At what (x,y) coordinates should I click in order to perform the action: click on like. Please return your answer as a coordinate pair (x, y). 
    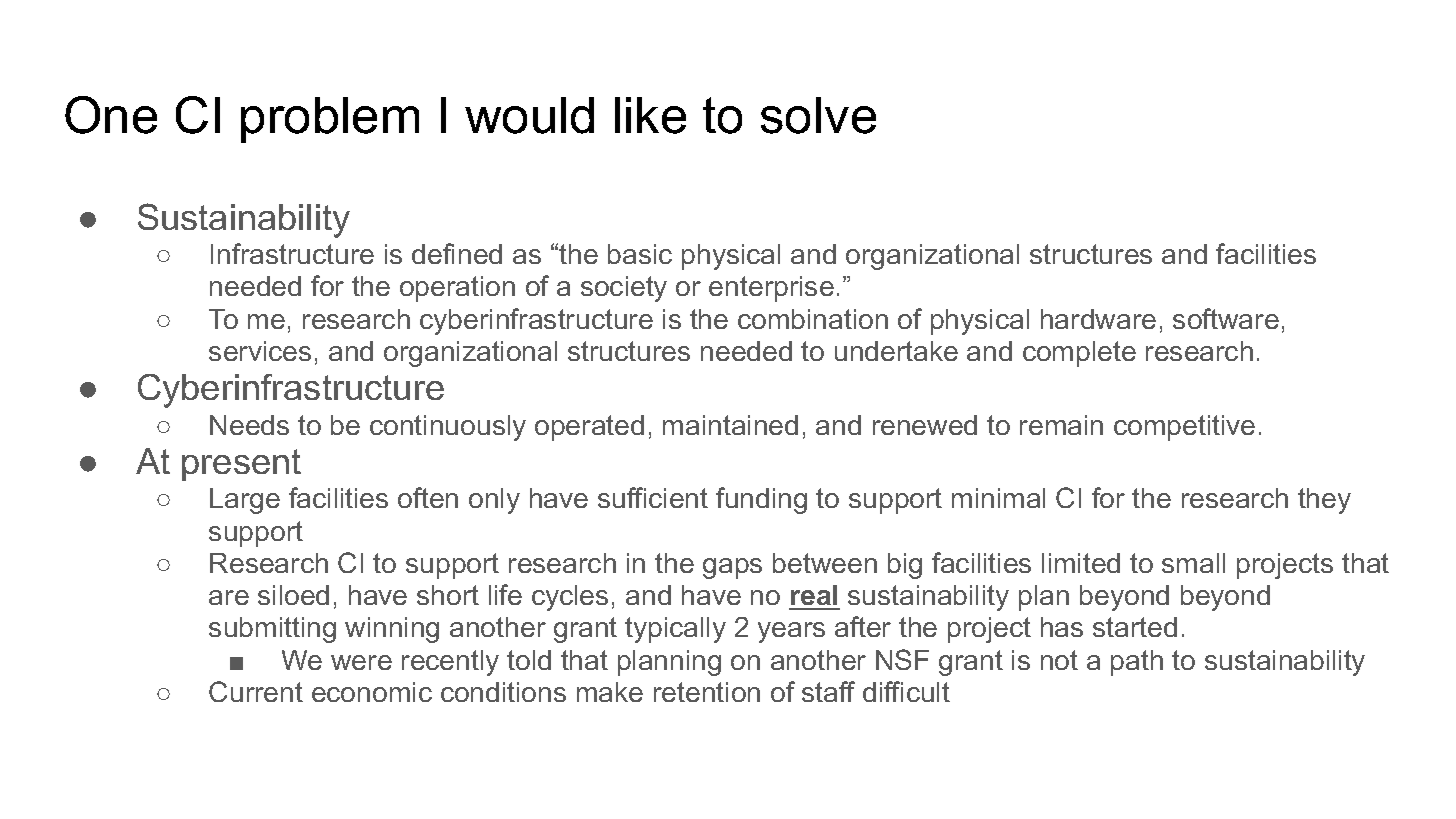
    Looking at the image, I should click on (650, 115).
